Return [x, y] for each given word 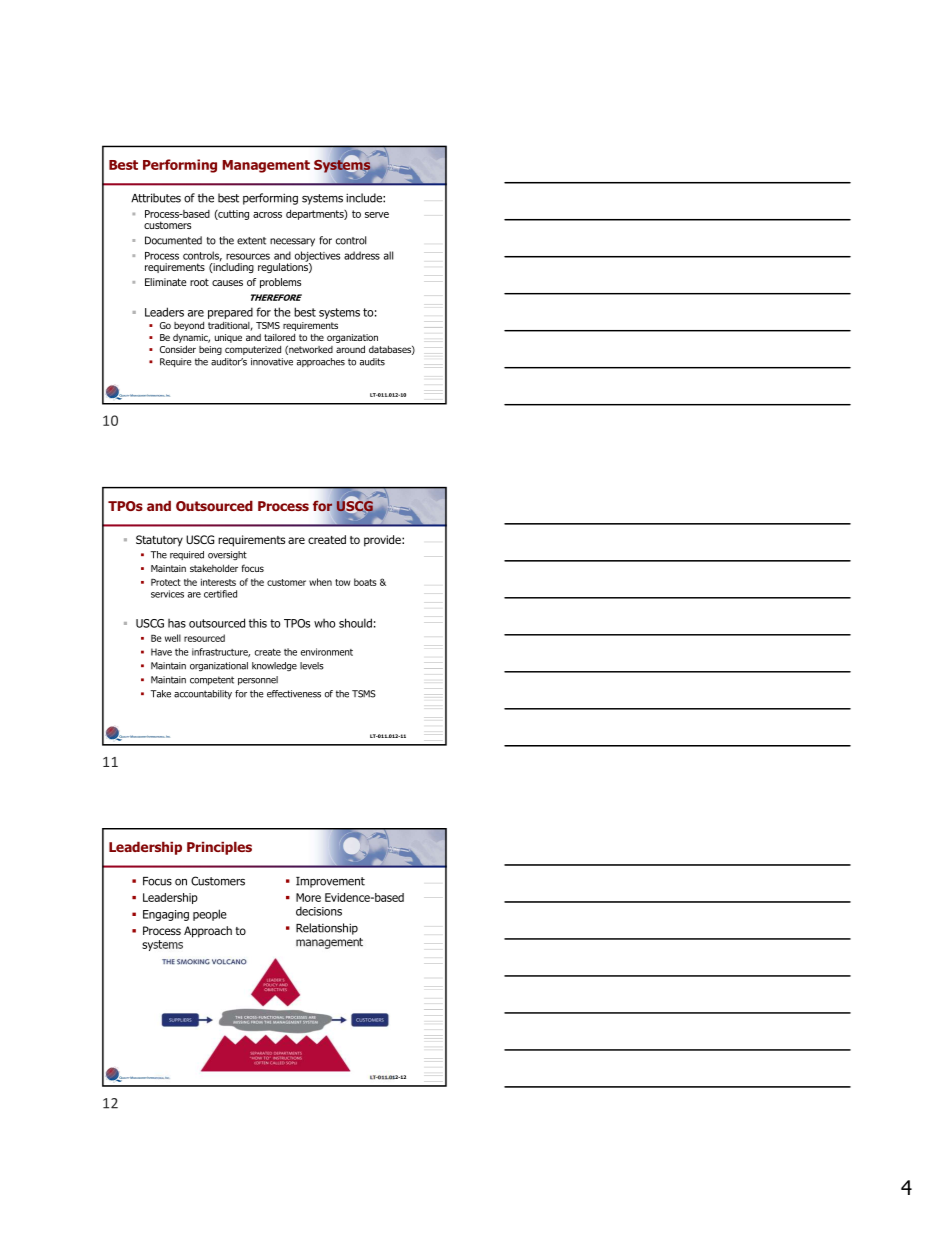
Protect [166, 582]
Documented [173, 240]
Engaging [166, 915]
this [258, 623]
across [267, 215]
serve [377, 215]
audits [372, 362]
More [308, 897]
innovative [272, 362]
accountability [203, 694]
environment [327, 652]
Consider [178, 349]
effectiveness [294, 694]
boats [365, 582]
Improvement [330, 882]
